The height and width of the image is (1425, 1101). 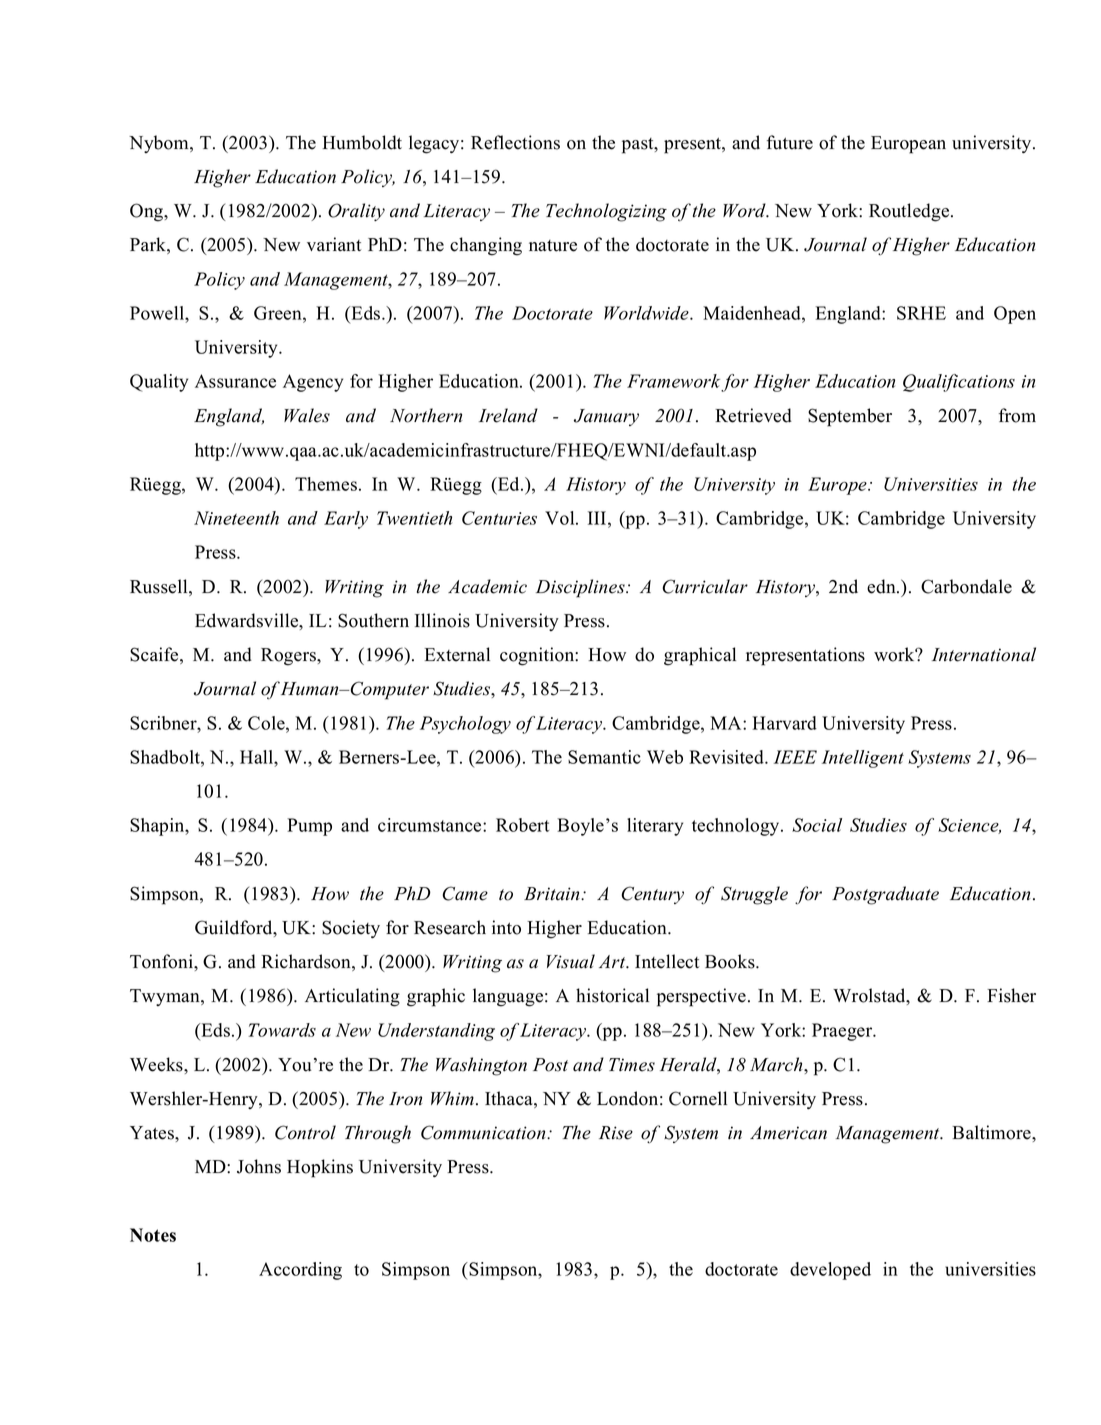 I want to click on January, so click(x=606, y=417).
